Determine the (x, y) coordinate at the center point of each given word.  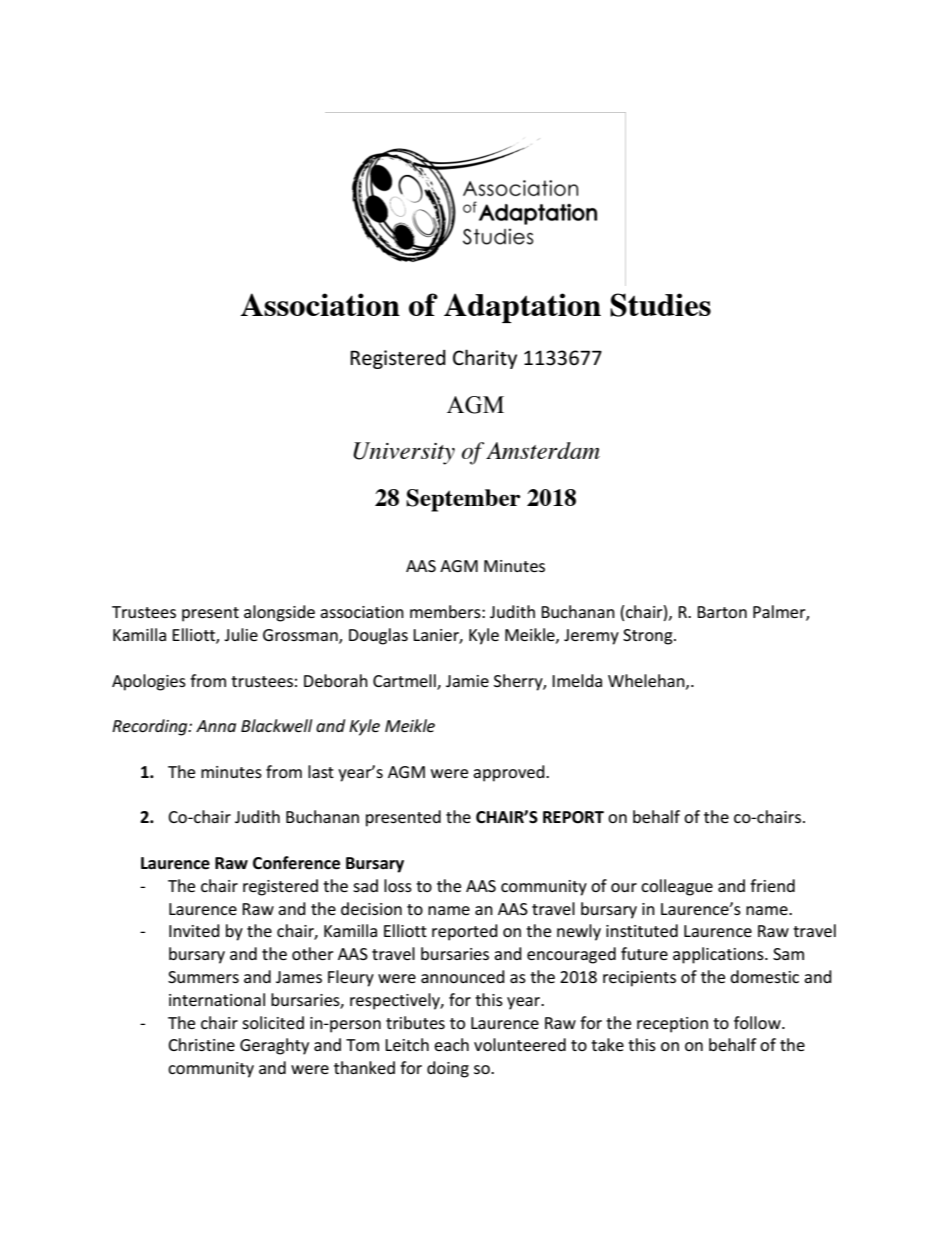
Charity (485, 359)
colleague (677, 887)
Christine (201, 1044)
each (451, 1044)
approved (510, 773)
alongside (279, 613)
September (463, 500)
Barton (722, 612)
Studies (660, 305)
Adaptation (522, 308)
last (321, 771)
